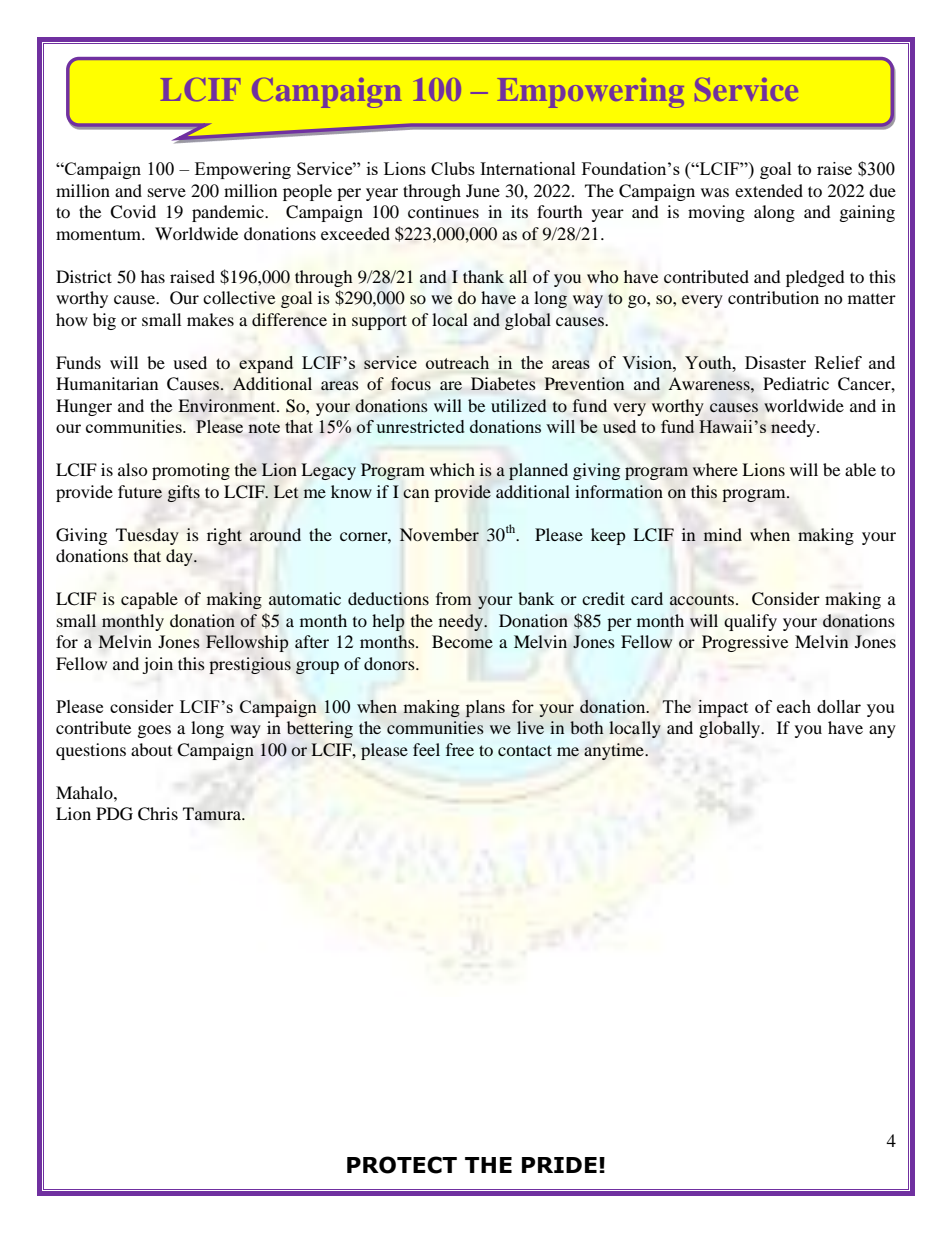  I want to click on PRIDE, so click(559, 1165).
